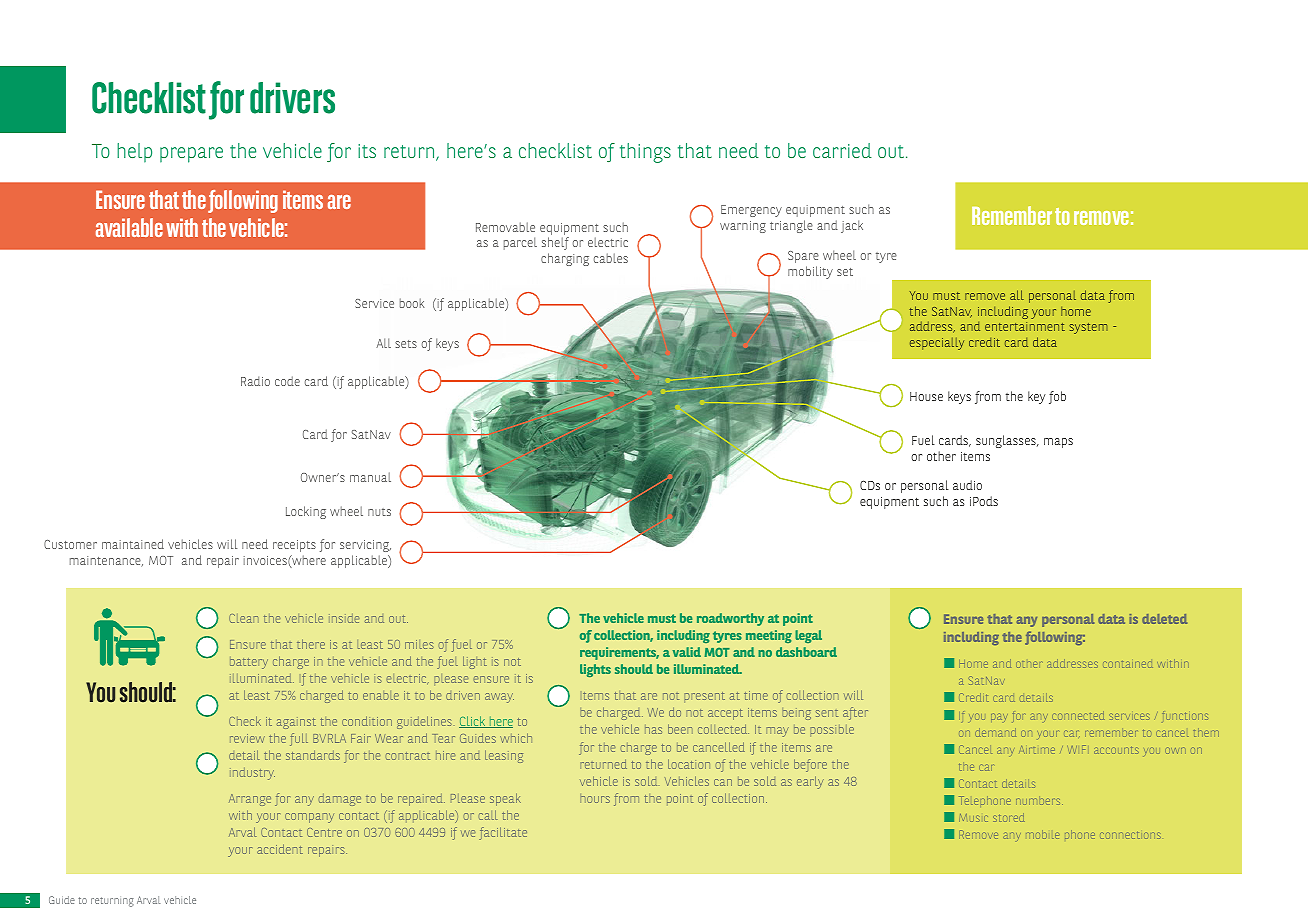  What do you see at coordinates (645, 153) in the screenshot?
I see `things` at bounding box center [645, 153].
